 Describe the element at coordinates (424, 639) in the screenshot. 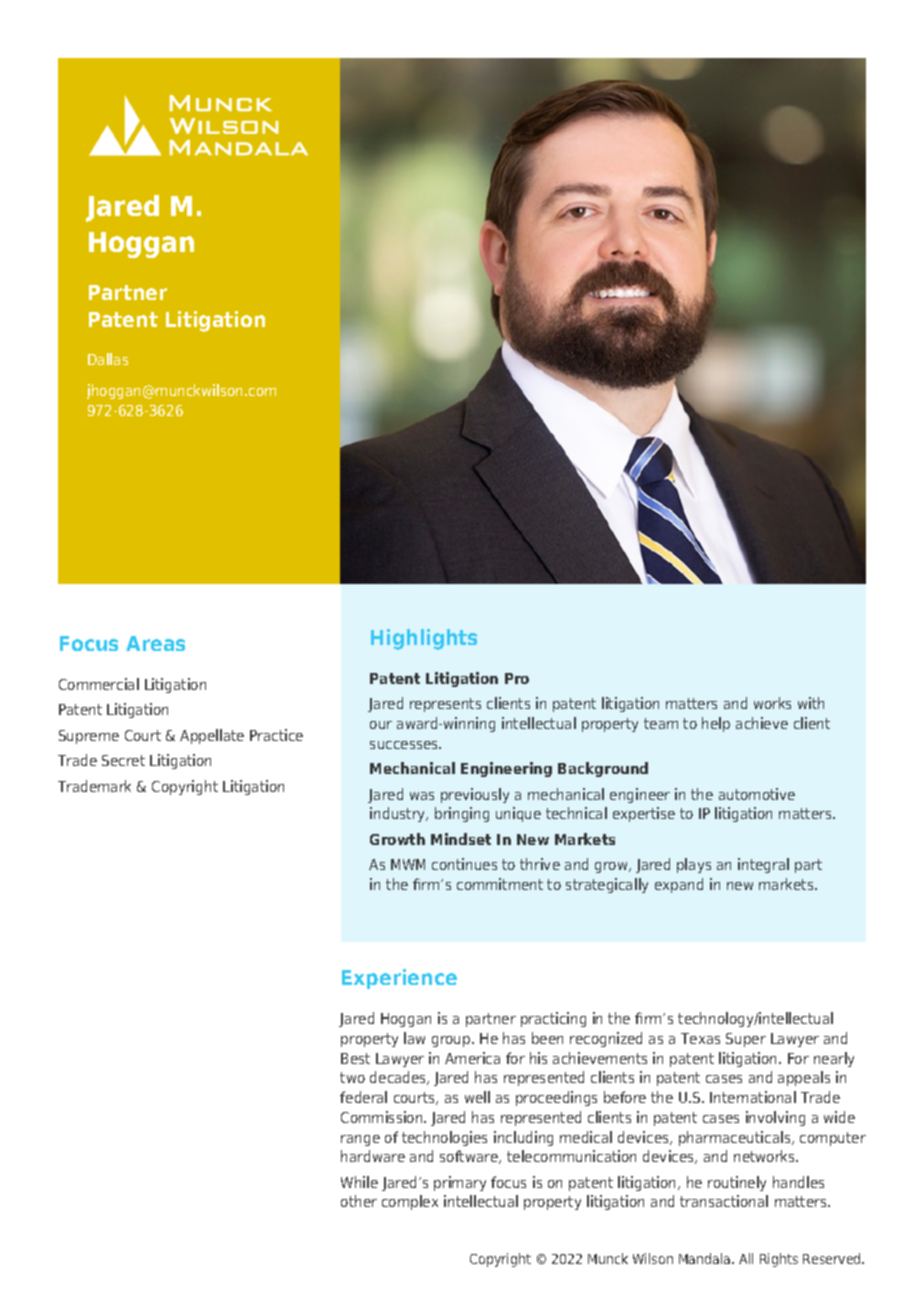

I see `Highlights` at that location.
